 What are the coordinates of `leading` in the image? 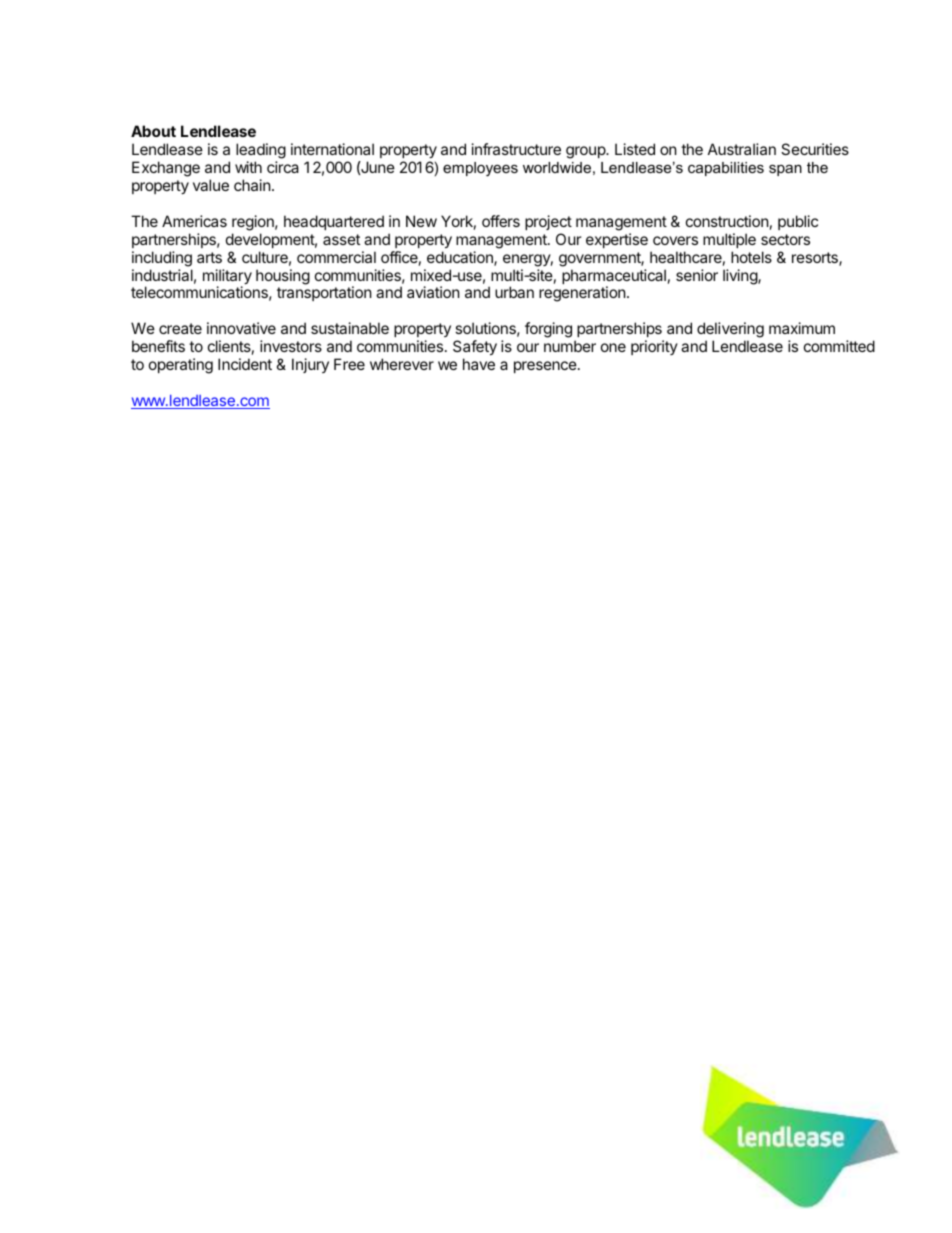 It's located at (261, 152).
